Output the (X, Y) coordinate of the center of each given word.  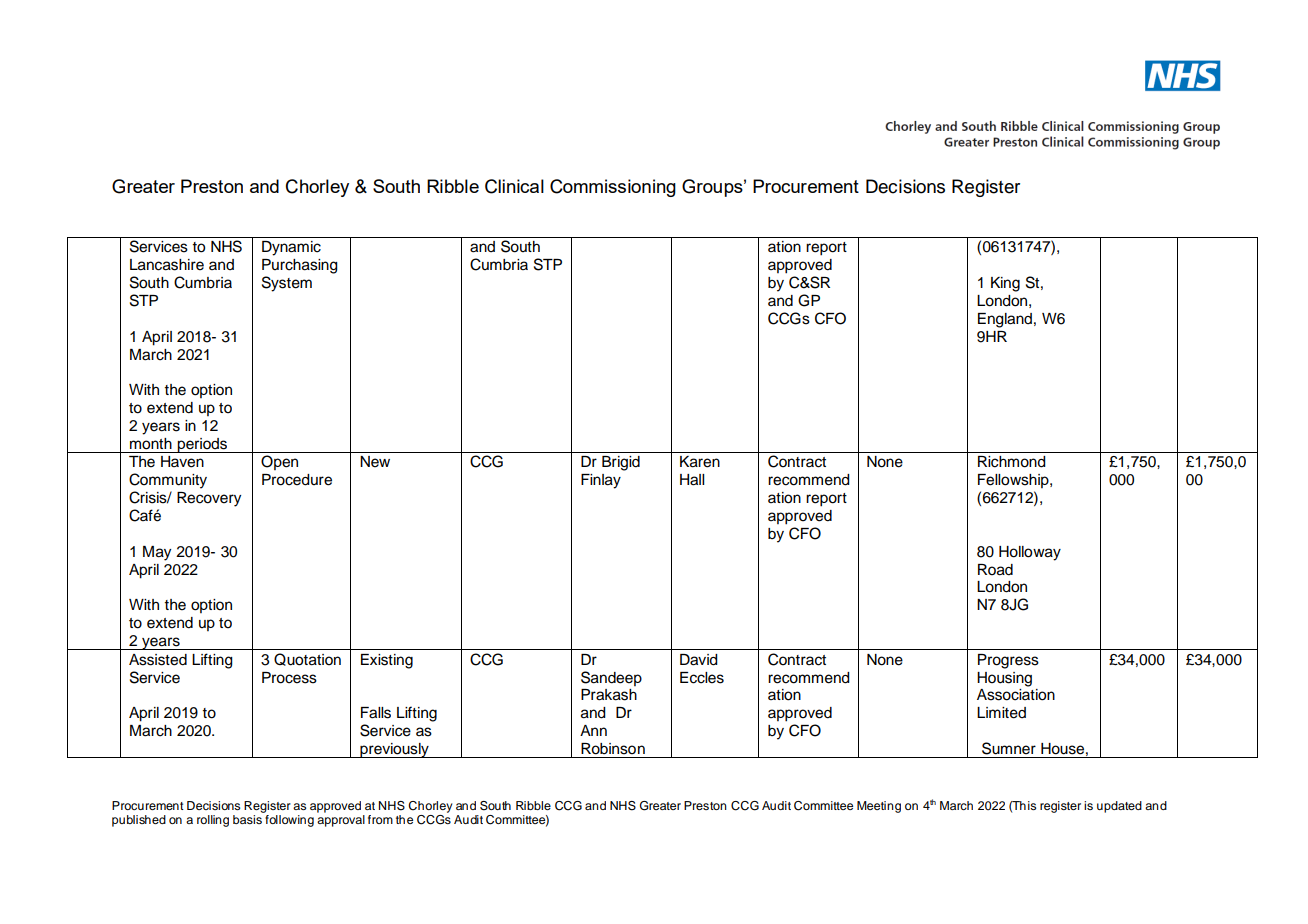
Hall (692, 480)
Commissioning (613, 188)
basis (248, 818)
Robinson (613, 749)
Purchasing (300, 266)
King (1005, 284)
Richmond (1012, 462)
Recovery (209, 499)
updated (1119, 807)
